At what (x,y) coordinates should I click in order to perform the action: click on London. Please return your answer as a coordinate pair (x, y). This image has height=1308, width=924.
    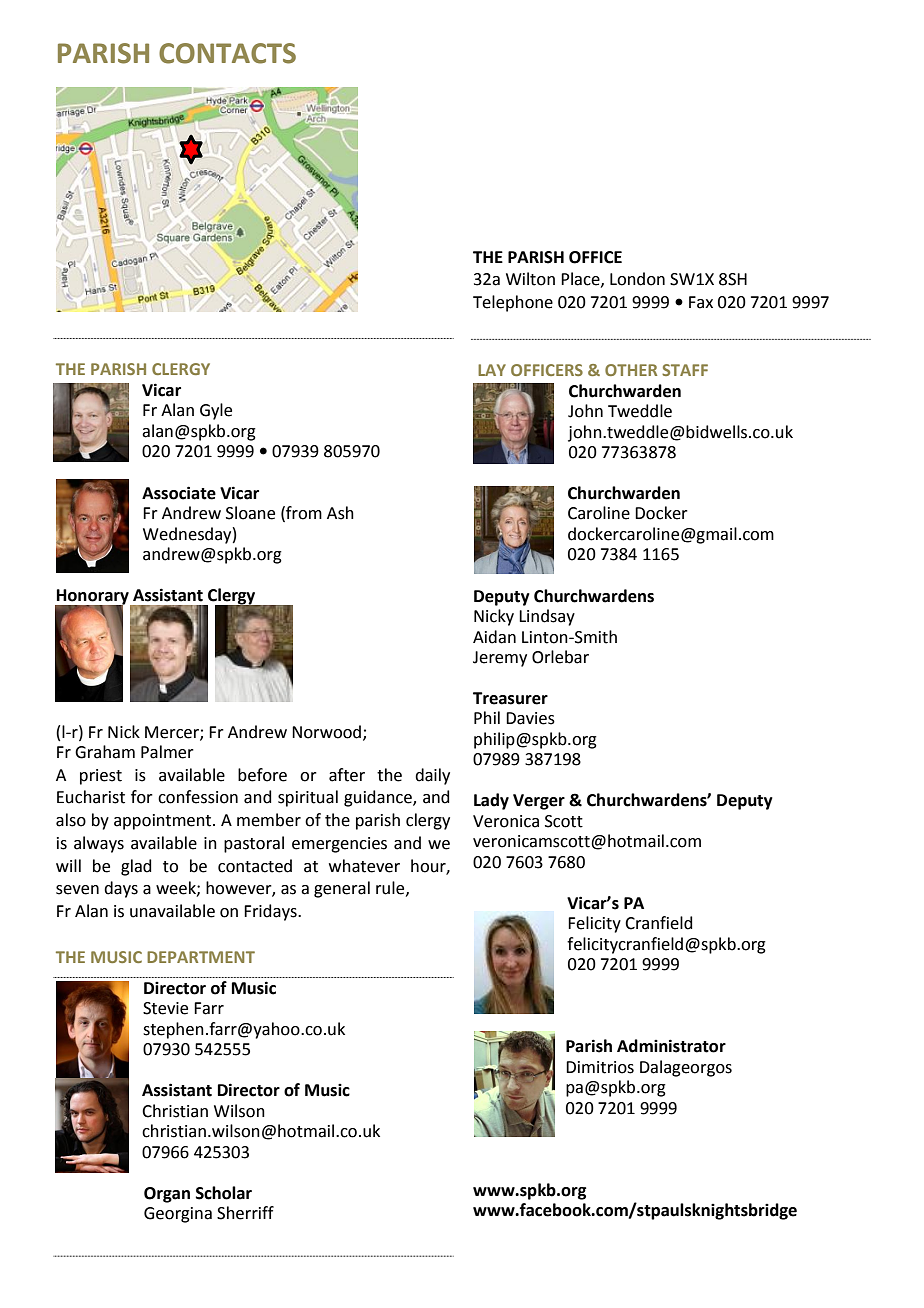
    Looking at the image, I should click on (637, 279).
